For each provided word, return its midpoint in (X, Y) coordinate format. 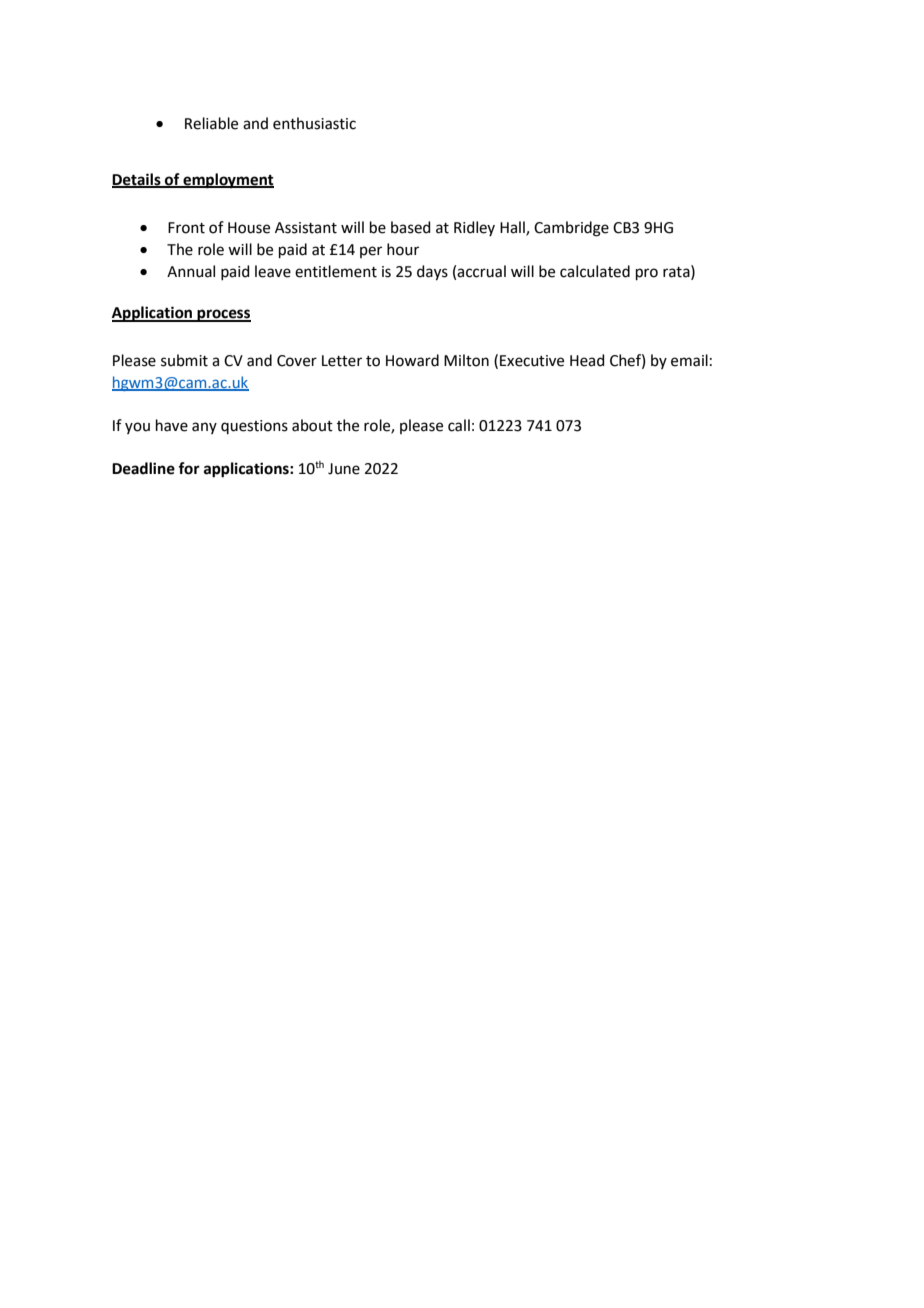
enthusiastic (314, 123)
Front (186, 228)
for (189, 468)
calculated (595, 271)
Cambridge (571, 229)
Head (587, 360)
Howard (412, 360)
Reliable (211, 123)
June (344, 469)
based (411, 227)
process (223, 315)
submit (184, 360)
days (432, 273)
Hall (513, 228)
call (459, 425)
